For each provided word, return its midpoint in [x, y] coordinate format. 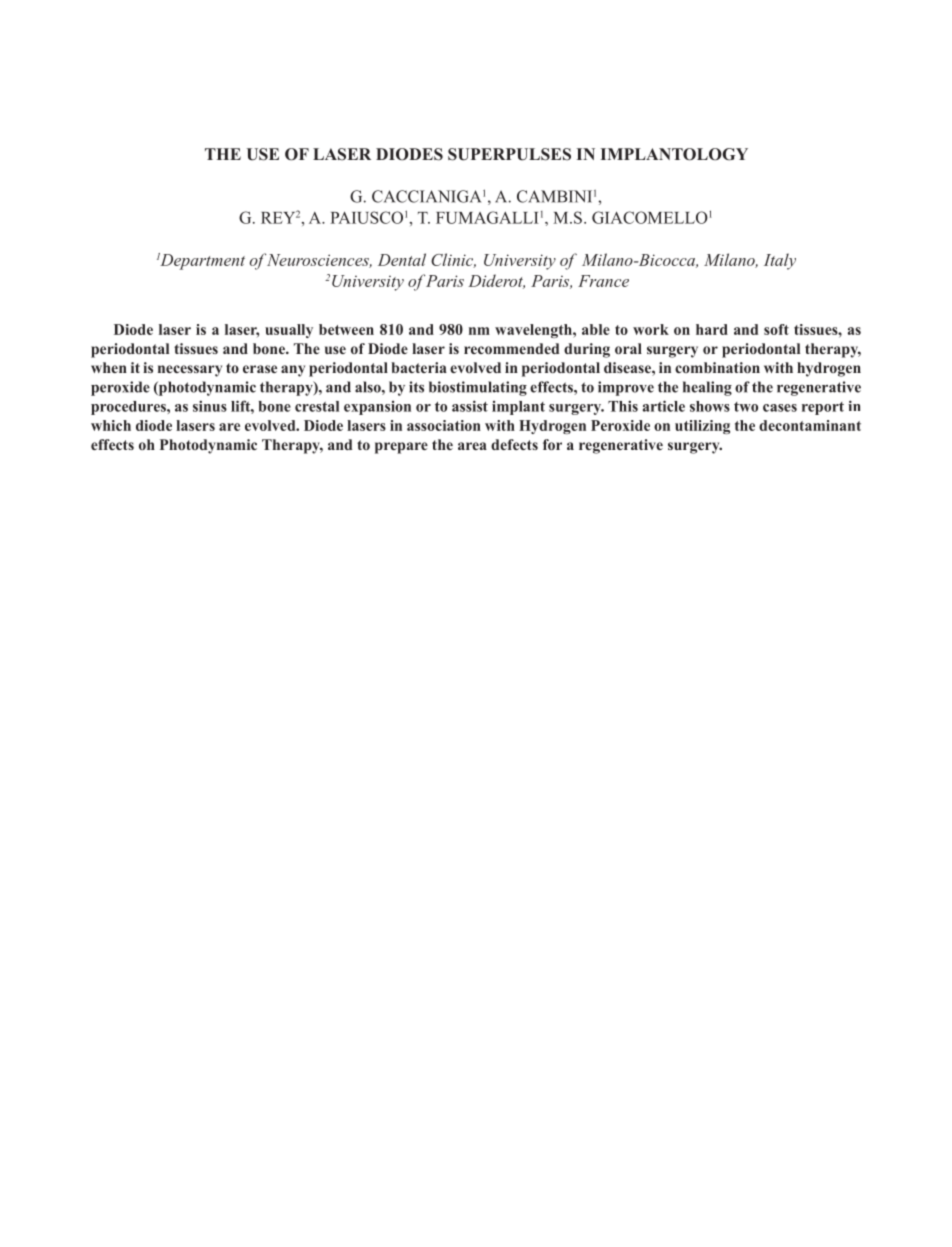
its [416, 387]
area [472, 446]
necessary [190, 371]
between [346, 329]
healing [707, 388]
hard [712, 329]
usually [289, 331]
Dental [402, 259]
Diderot [496, 281]
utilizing [702, 427]
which [111, 425]
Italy [780, 261]
